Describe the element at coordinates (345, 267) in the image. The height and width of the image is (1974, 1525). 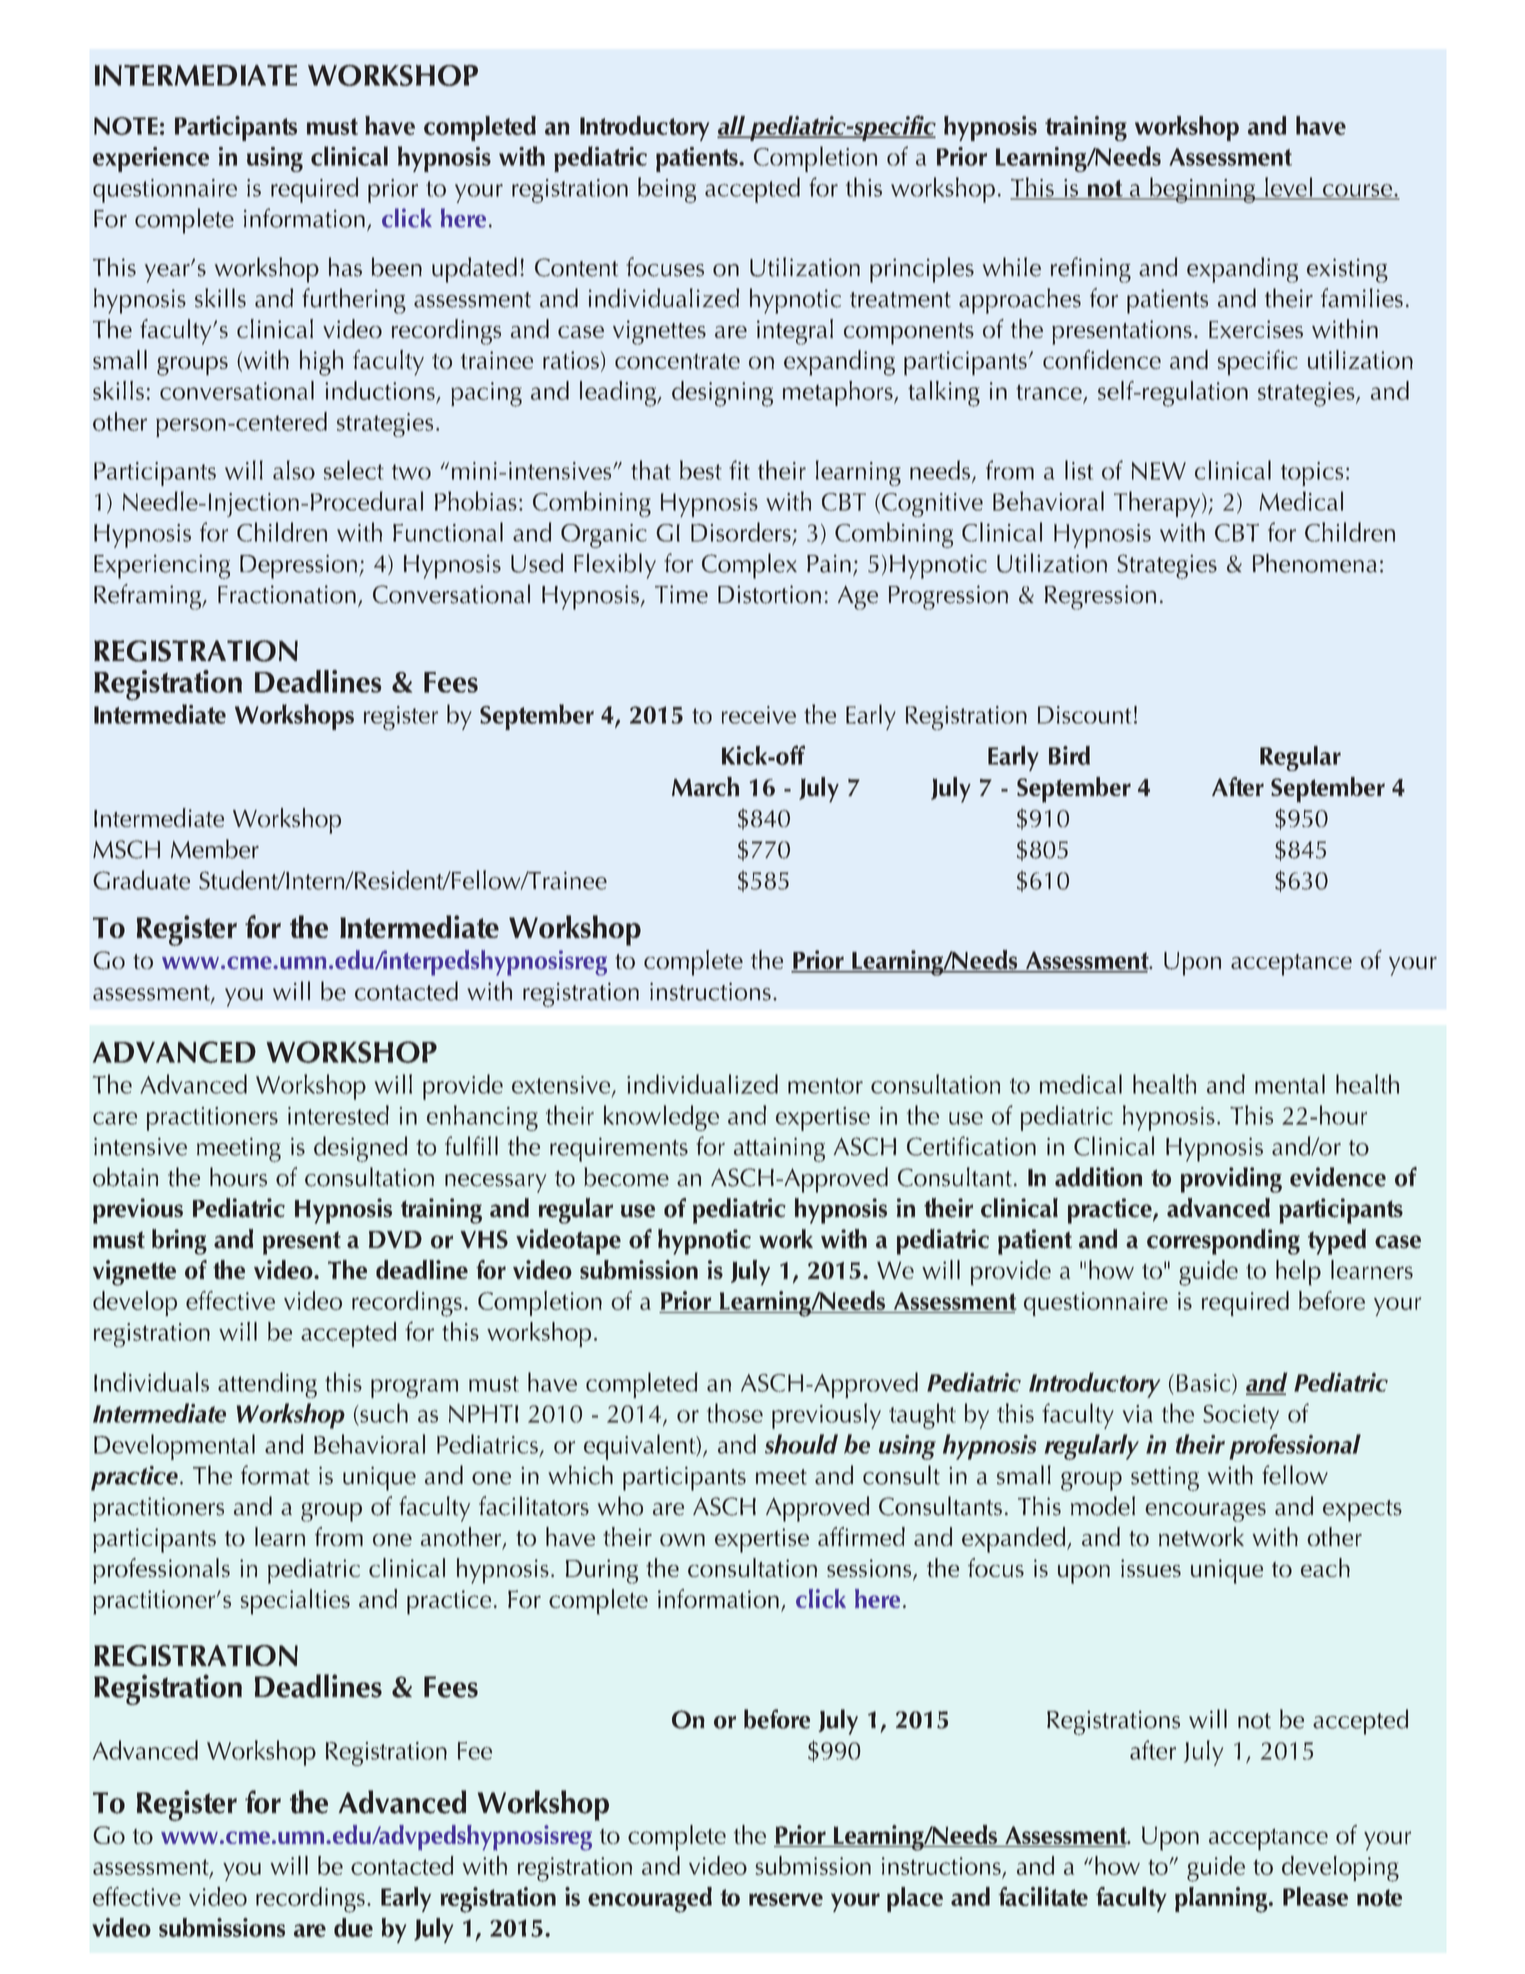
I see `has` at that location.
